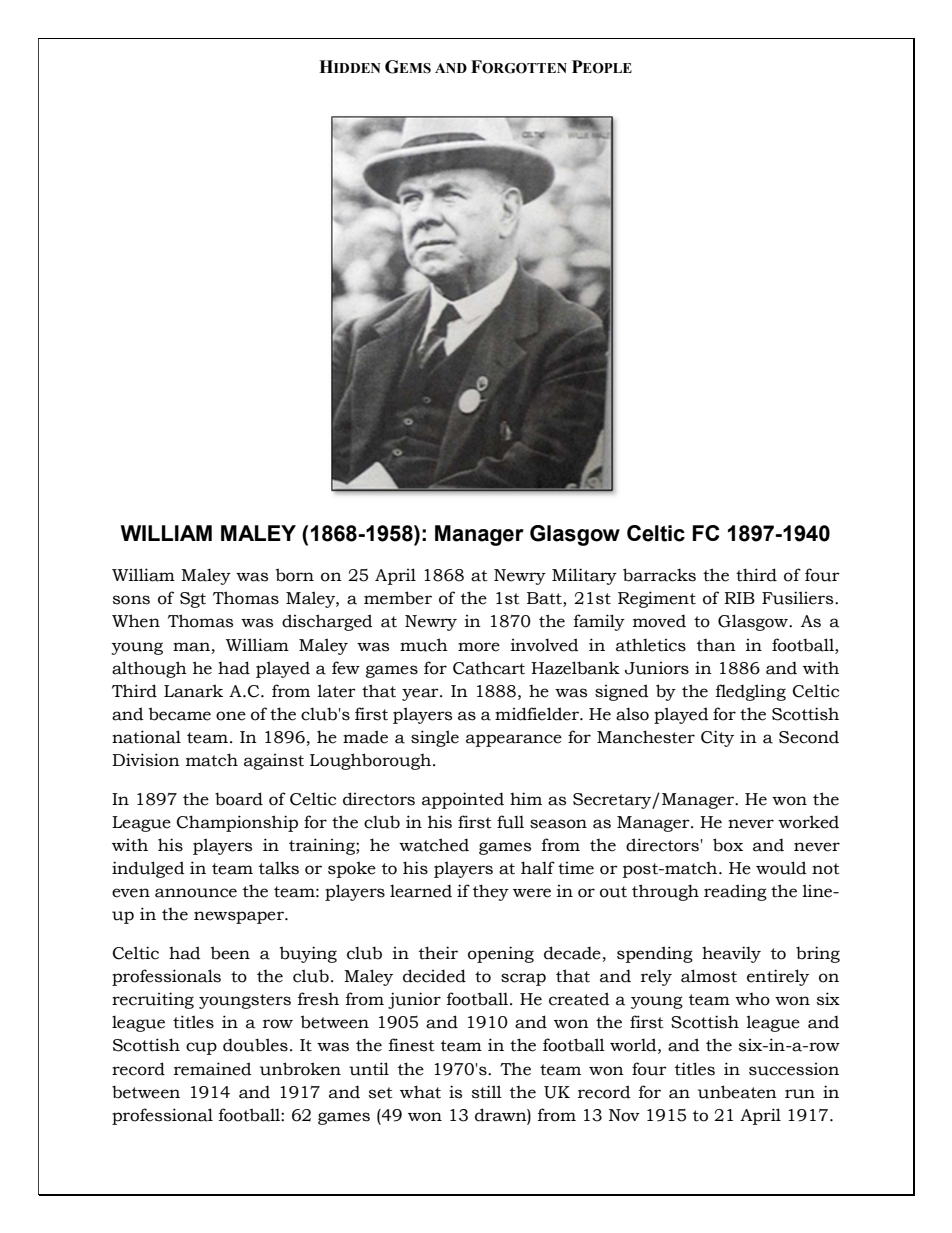 Image resolution: width=952 pixels, height=1233 pixels. What do you see at coordinates (193, 600) in the document?
I see `Sgt` at bounding box center [193, 600].
